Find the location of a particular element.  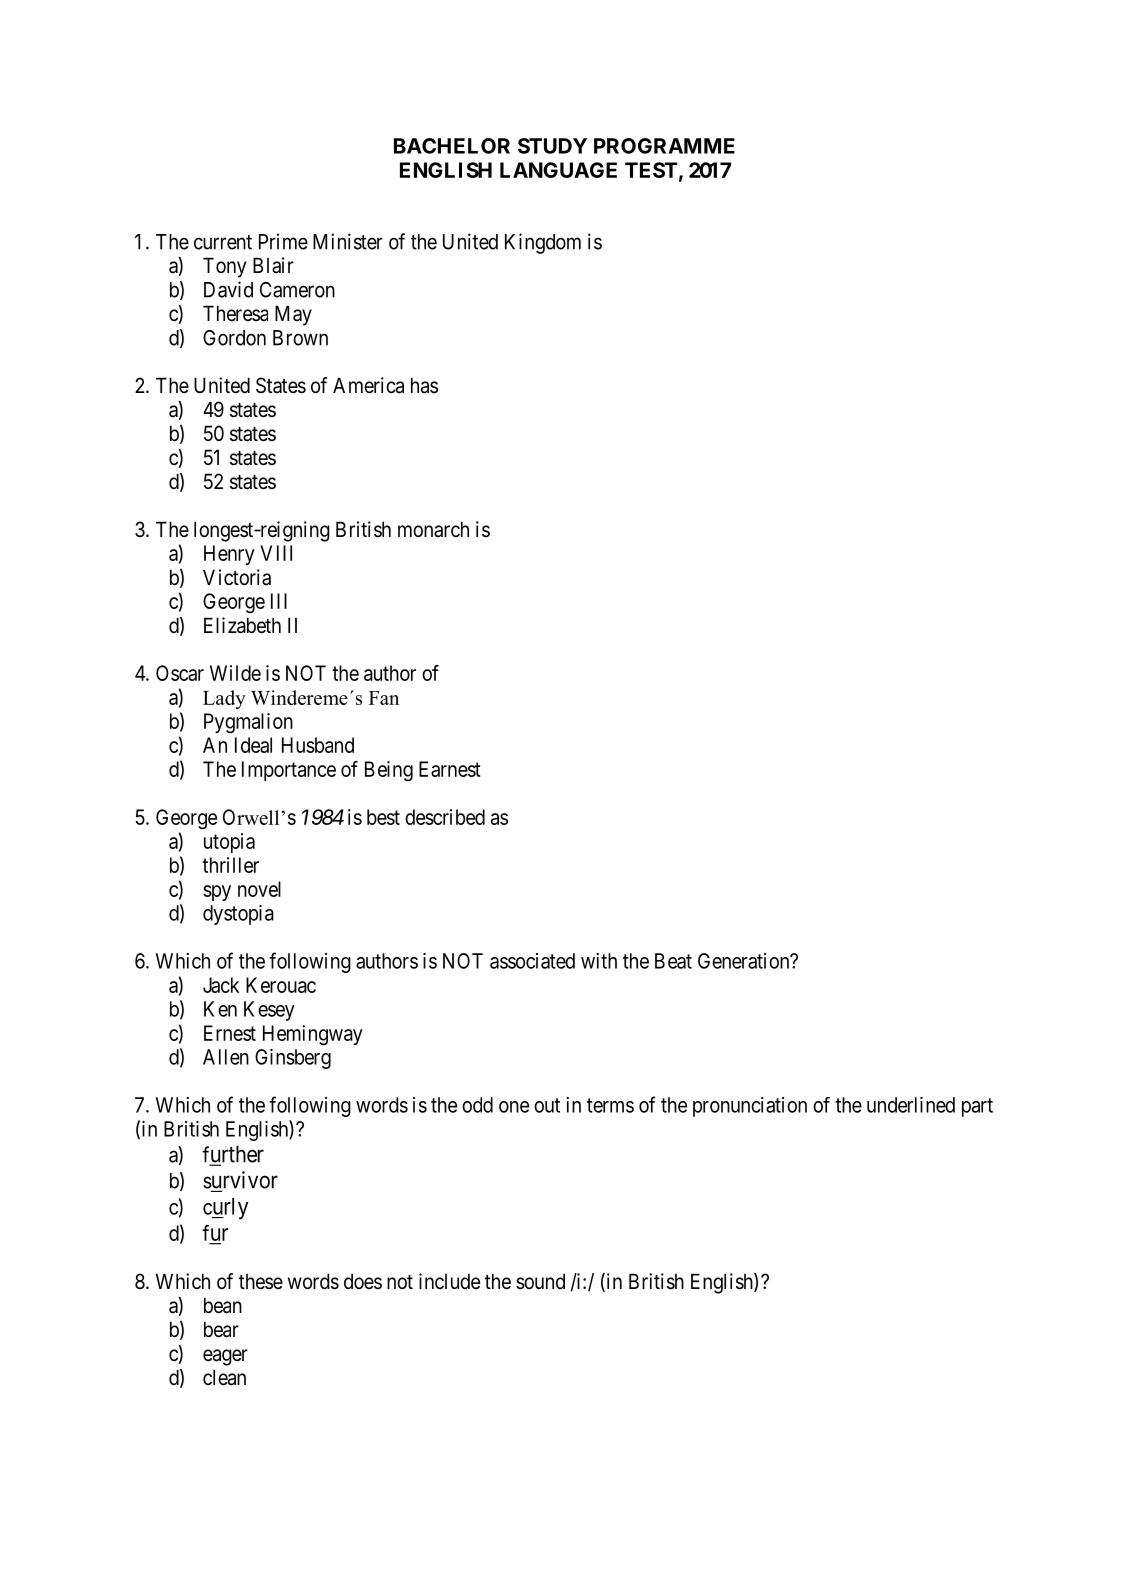

sound is located at coordinates (540, 1281).
